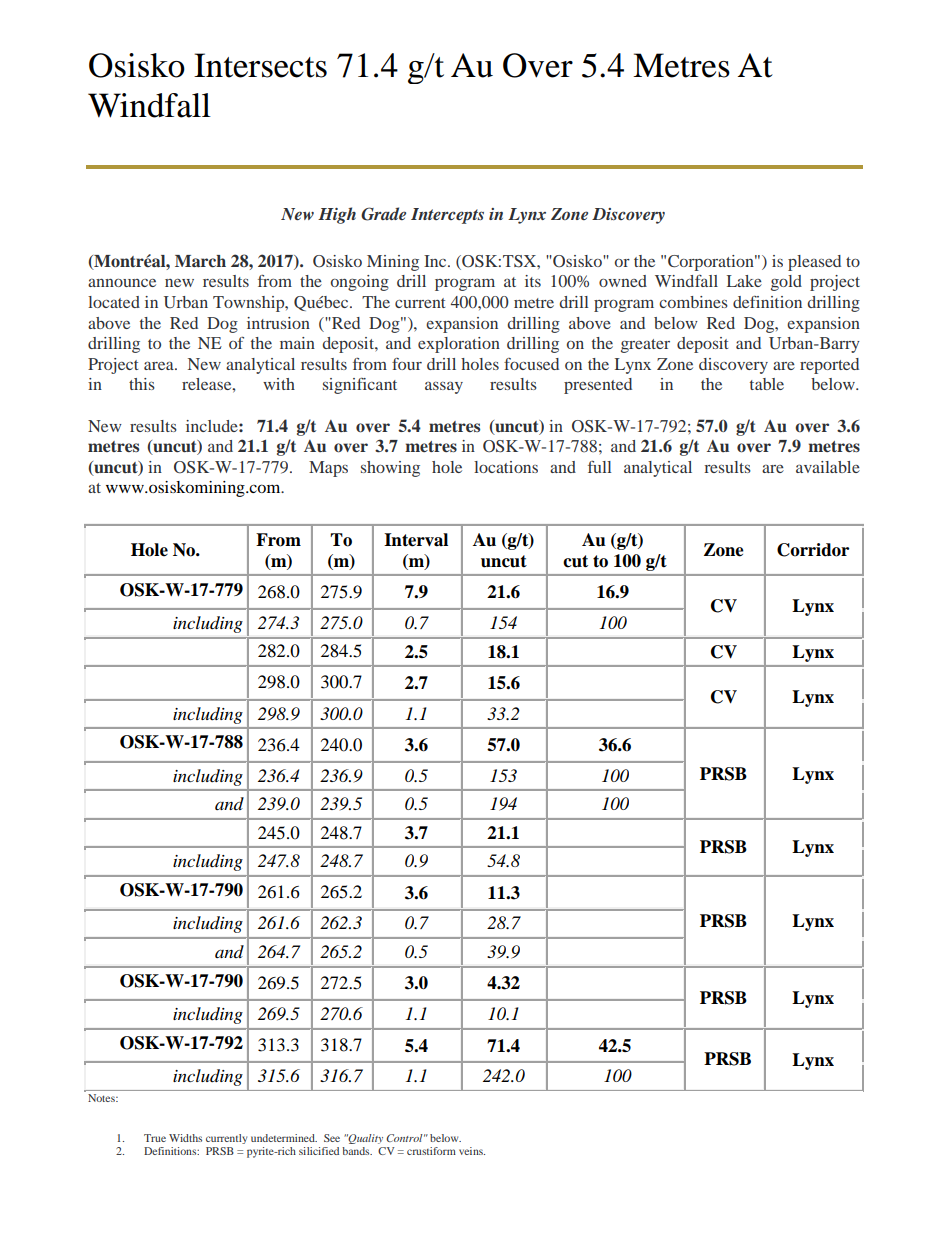 This screenshot has width=952, height=1233. Describe the element at coordinates (447, 216) in the screenshot. I see `Intercepts` at that location.
